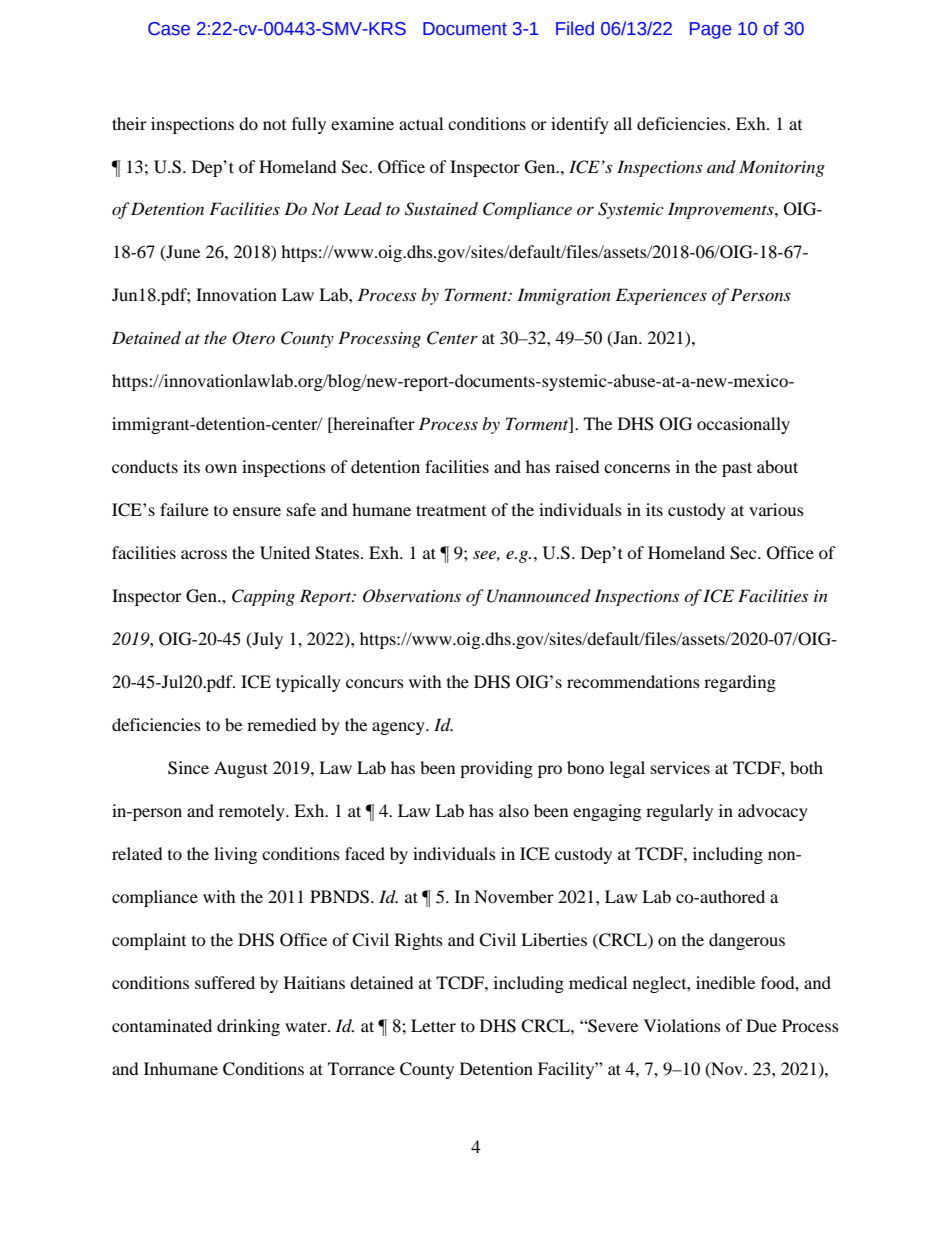  What do you see at coordinates (169, 29) in the screenshot?
I see `Case` at bounding box center [169, 29].
